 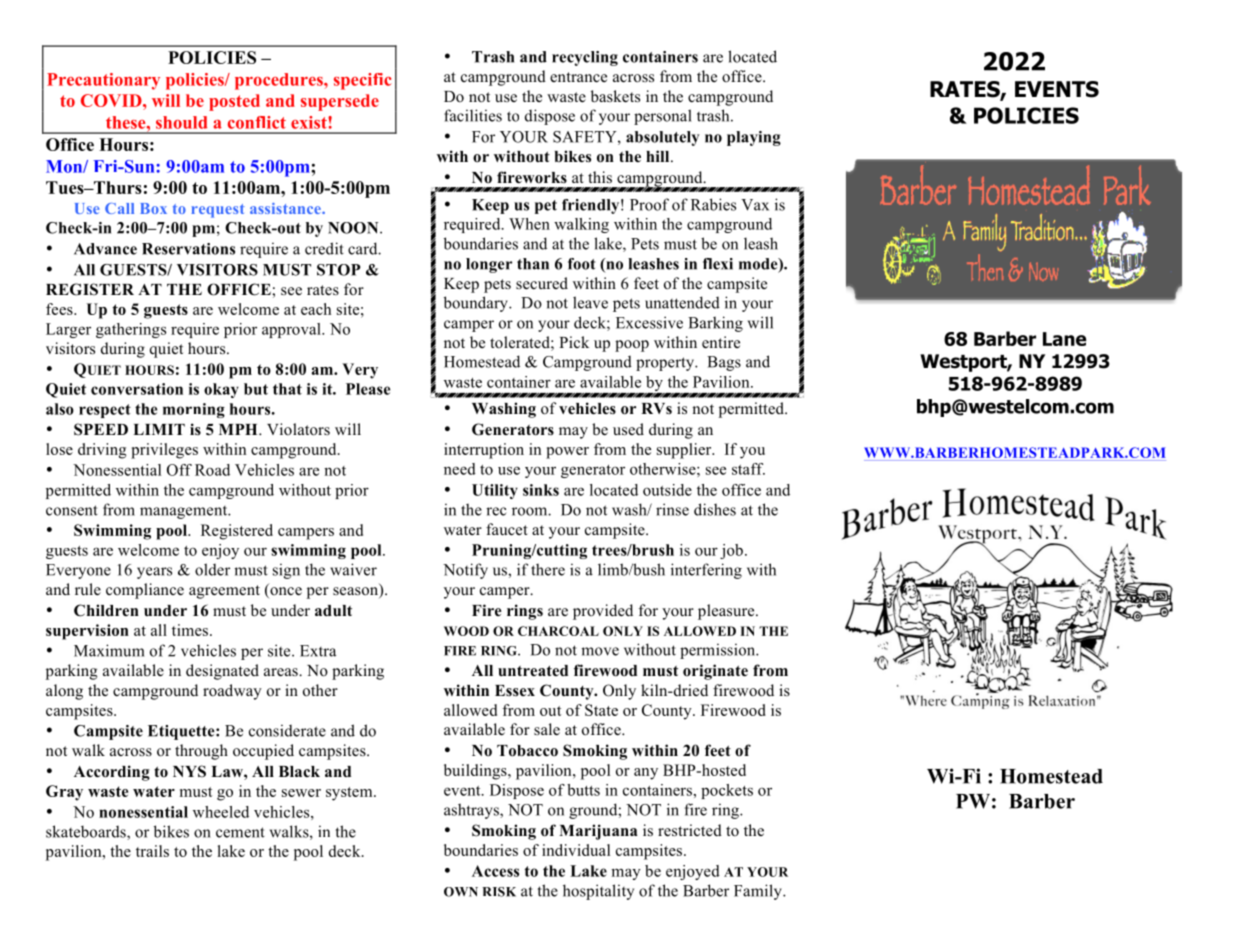 What do you see at coordinates (759, 892) in the screenshot?
I see `Family` at bounding box center [759, 892].
